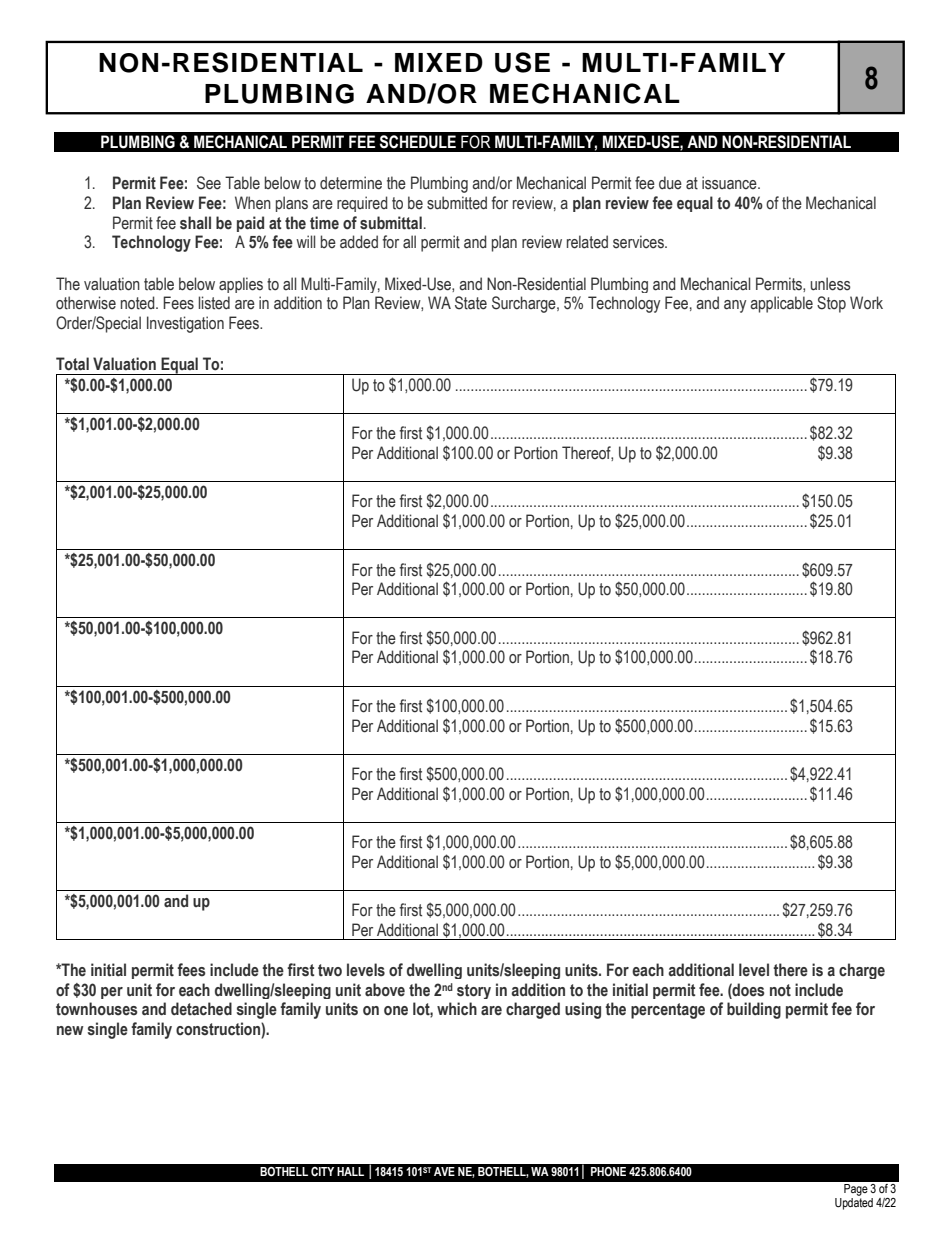 The image size is (952, 1233). What do you see at coordinates (754, 1010) in the screenshot?
I see `building` at bounding box center [754, 1010].
